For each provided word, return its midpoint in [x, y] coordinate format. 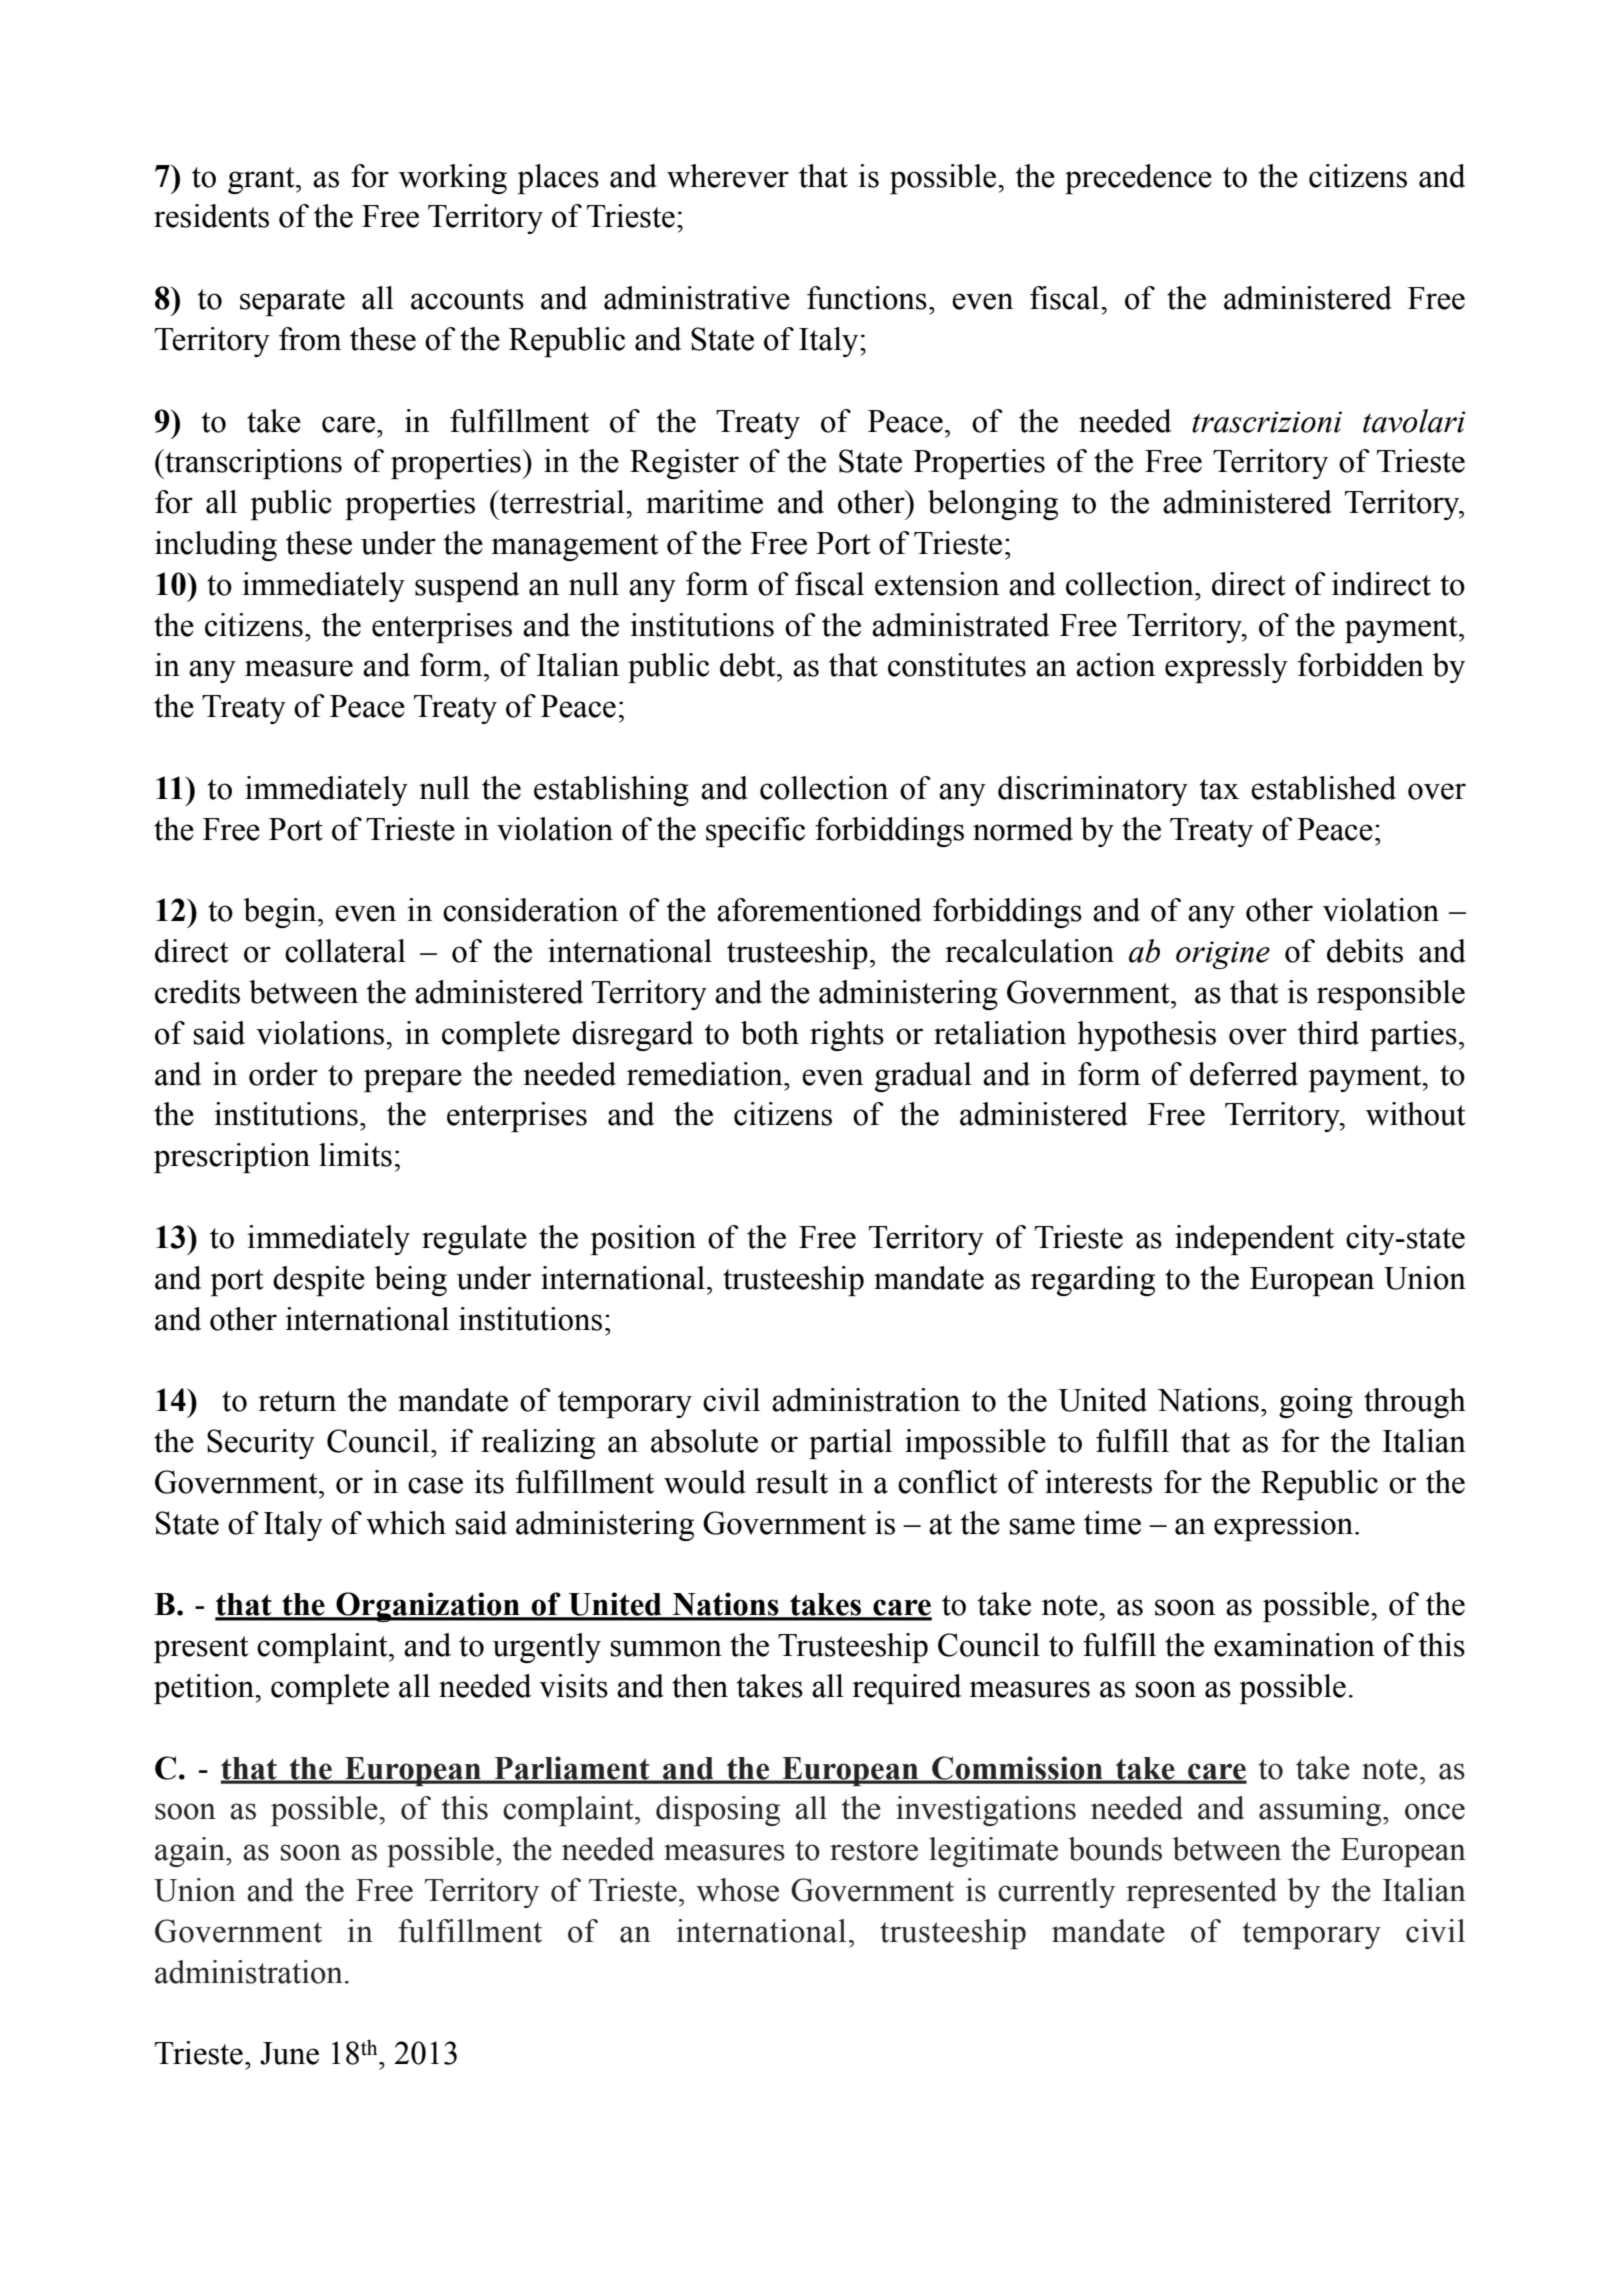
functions [867, 298]
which [406, 1523]
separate [292, 302]
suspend [467, 587]
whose [737, 1890]
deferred [1244, 1074]
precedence [1138, 179]
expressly [1226, 668]
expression [1285, 1526]
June [289, 2053]
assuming [1321, 1811]
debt [749, 665]
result [792, 1482]
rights [847, 1036]
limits [355, 1155]
